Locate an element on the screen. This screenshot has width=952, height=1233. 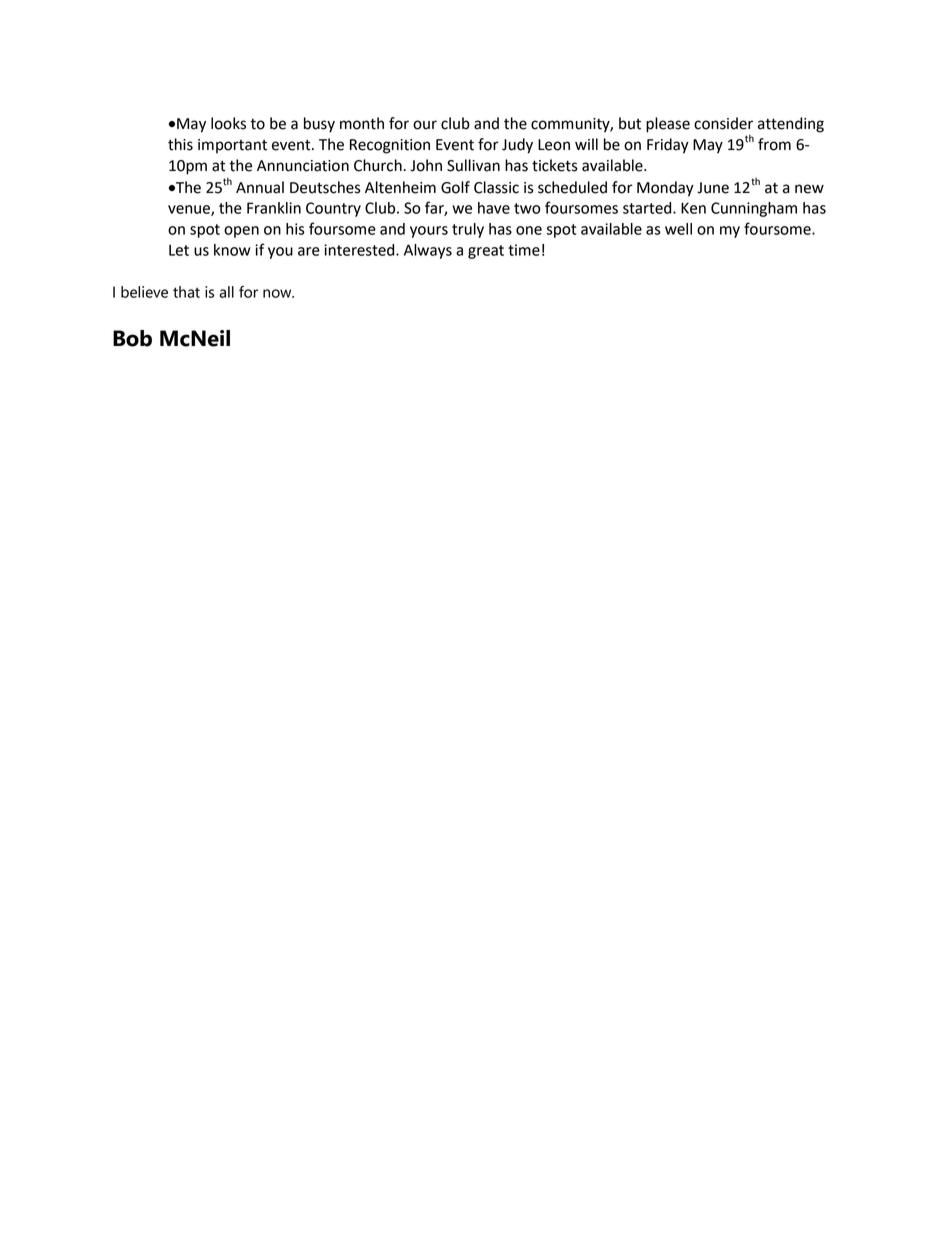
Cunningham is located at coordinates (754, 209).
